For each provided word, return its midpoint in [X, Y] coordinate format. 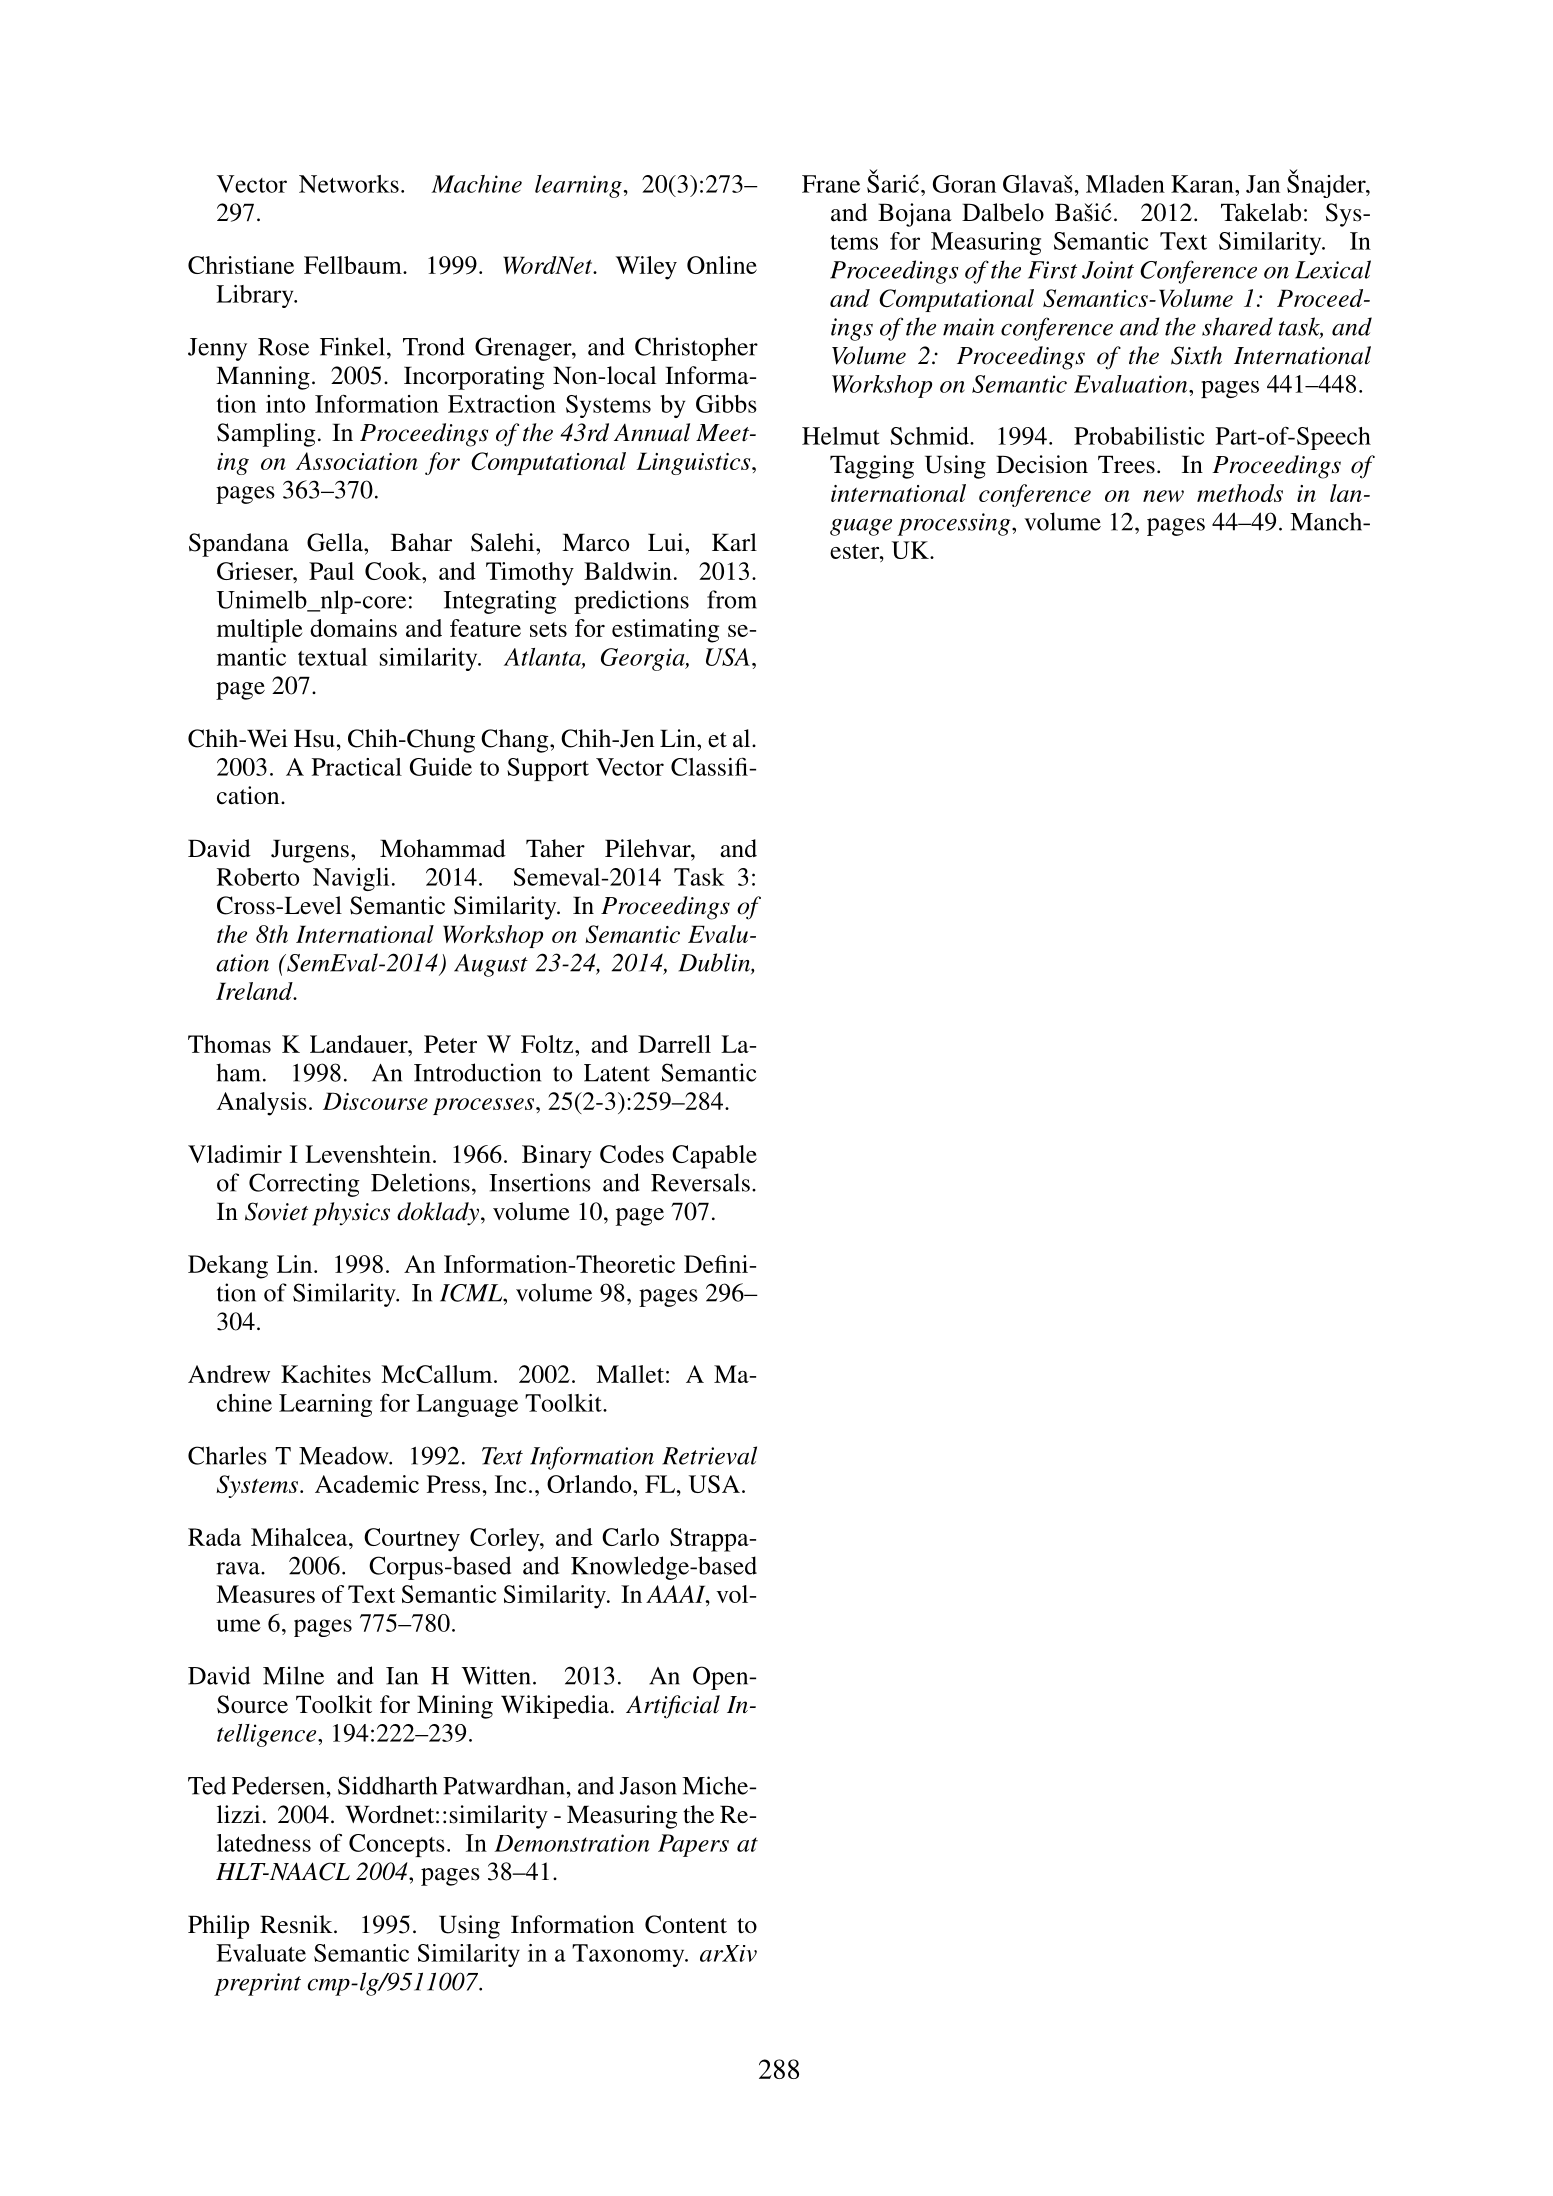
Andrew [229, 1374]
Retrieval [709, 1455]
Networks [349, 184]
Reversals [700, 1182]
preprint [257, 1984]
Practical [357, 767]
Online [722, 265]
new [1163, 496]
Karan [1203, 184]
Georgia [644, 659]
